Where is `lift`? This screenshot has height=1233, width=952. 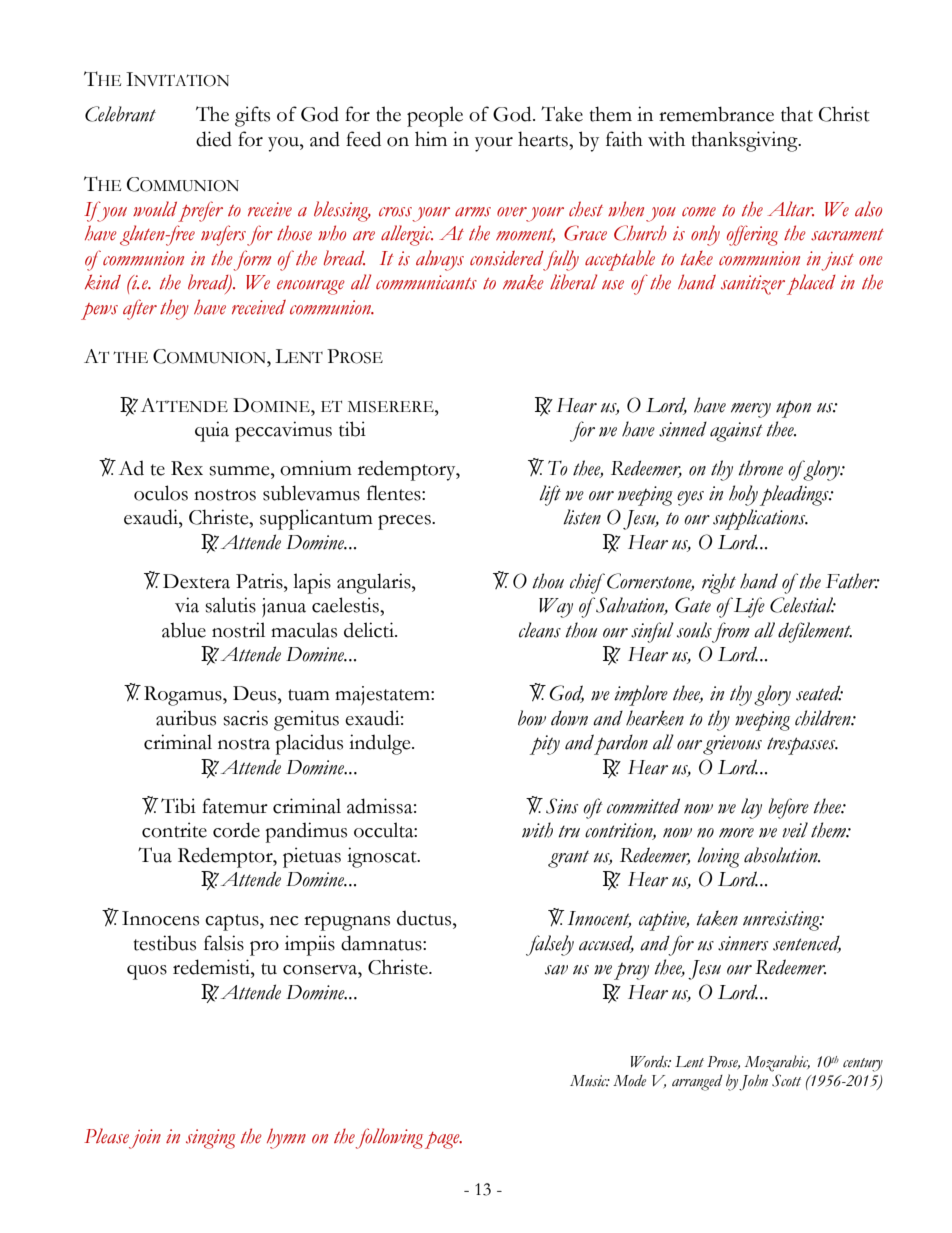 lift is located at coordinates (550, 495).
